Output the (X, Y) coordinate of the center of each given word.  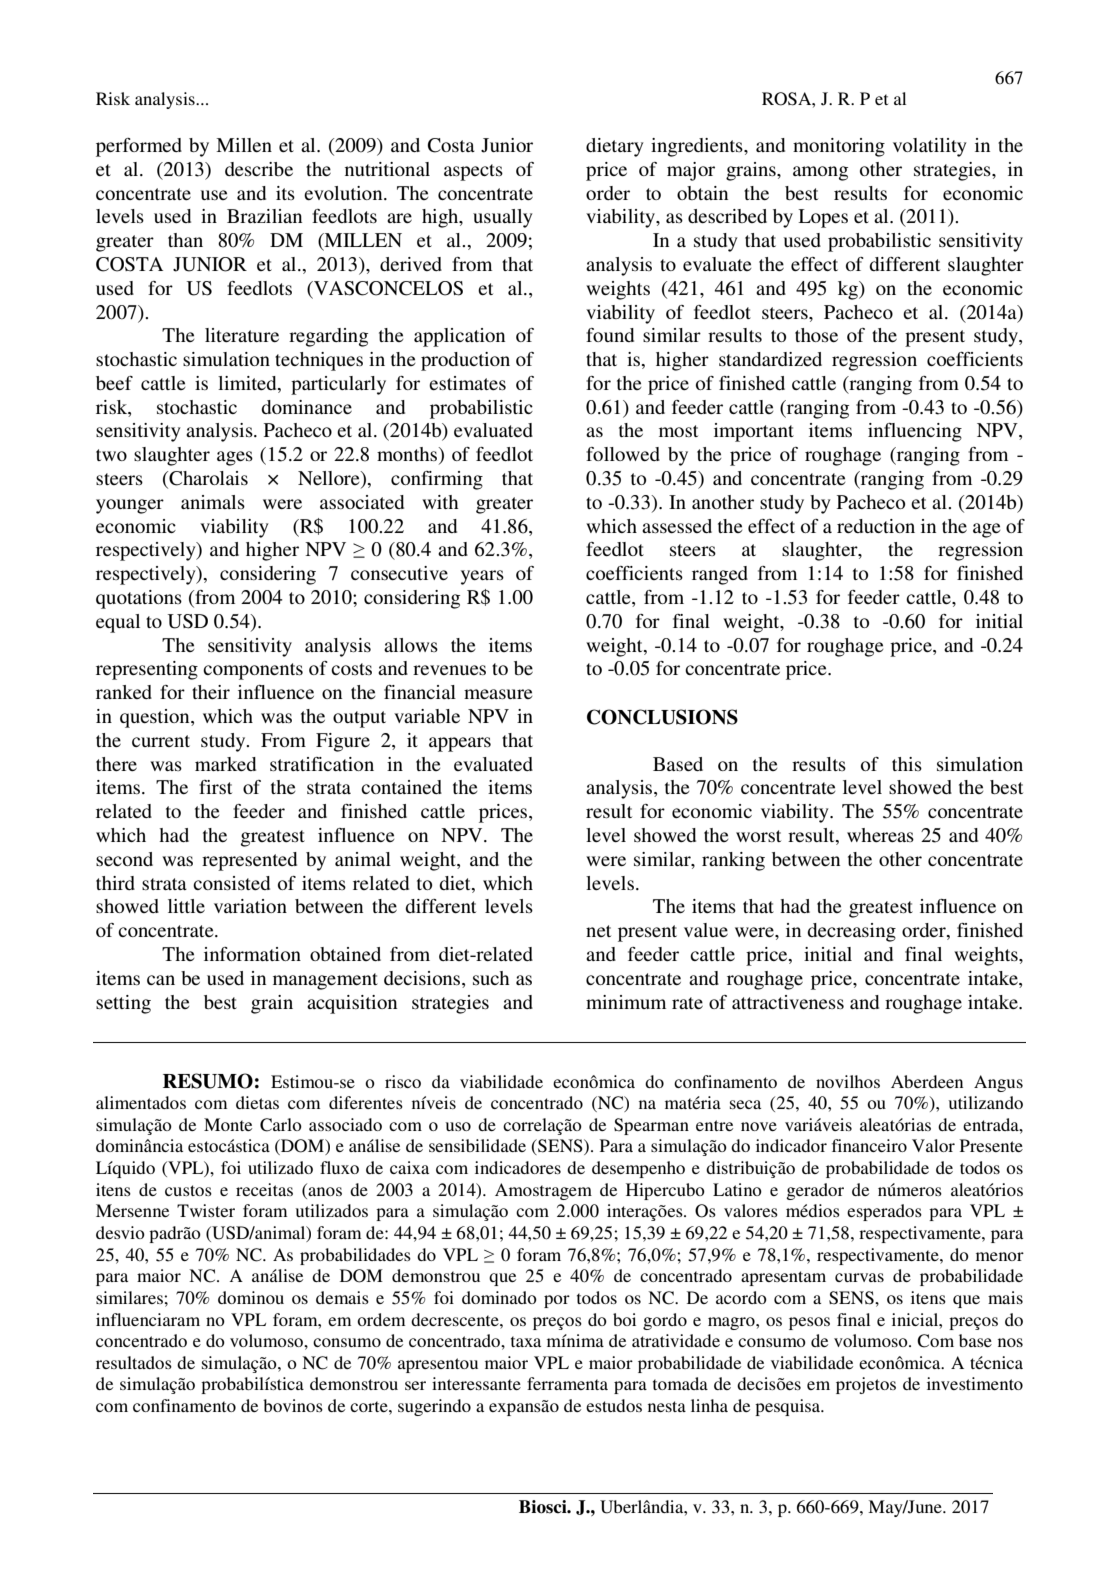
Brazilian (264, 216)
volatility (930, 147)
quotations (139, 599)
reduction (876, 526)
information (252, 954)
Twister (206, 1210)
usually (503, 218)
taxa (526, 1341)
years (482, 577)
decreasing (851, 932)
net (598, 931)
